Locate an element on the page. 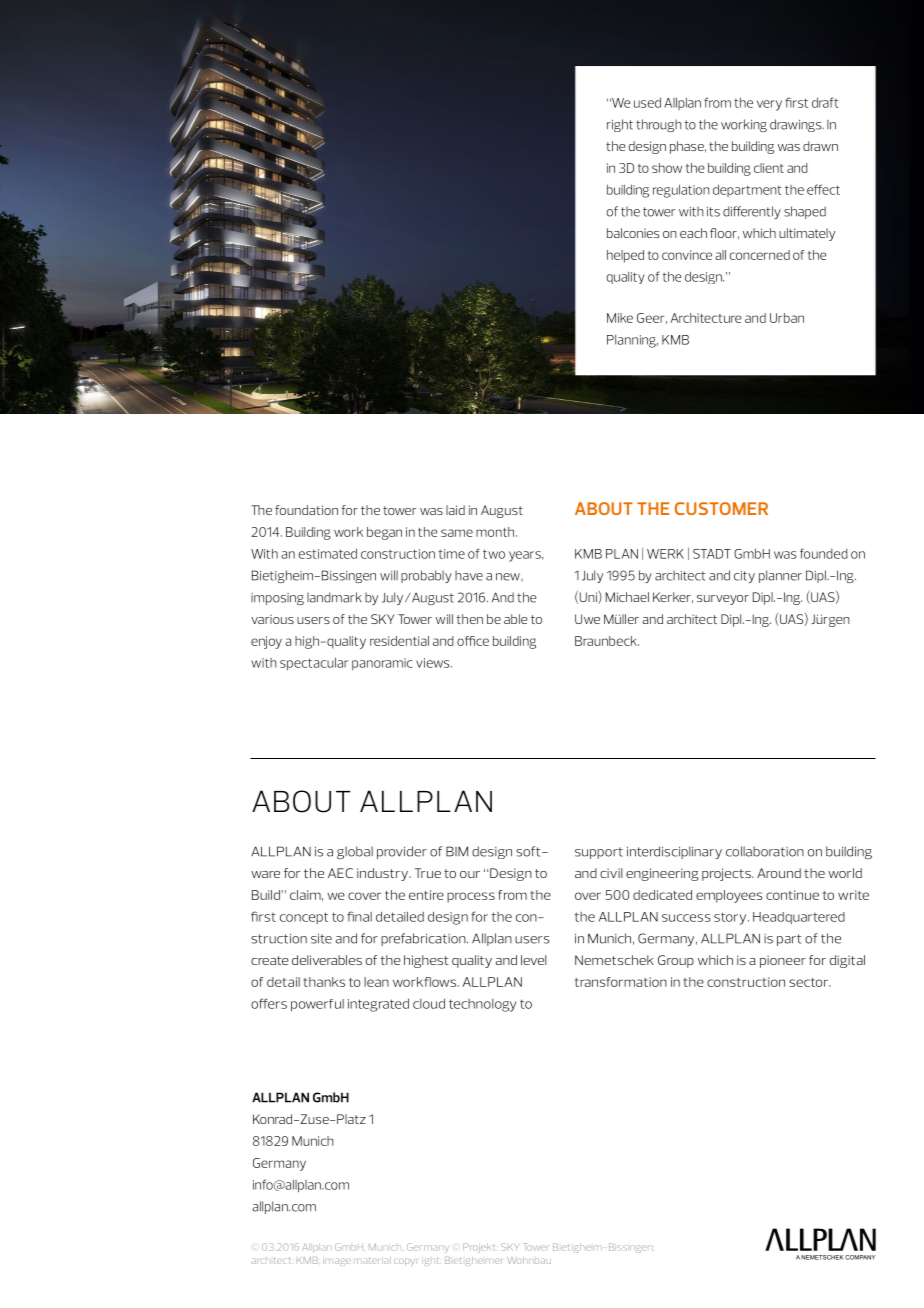  through is located at coordinates (659, 125).
